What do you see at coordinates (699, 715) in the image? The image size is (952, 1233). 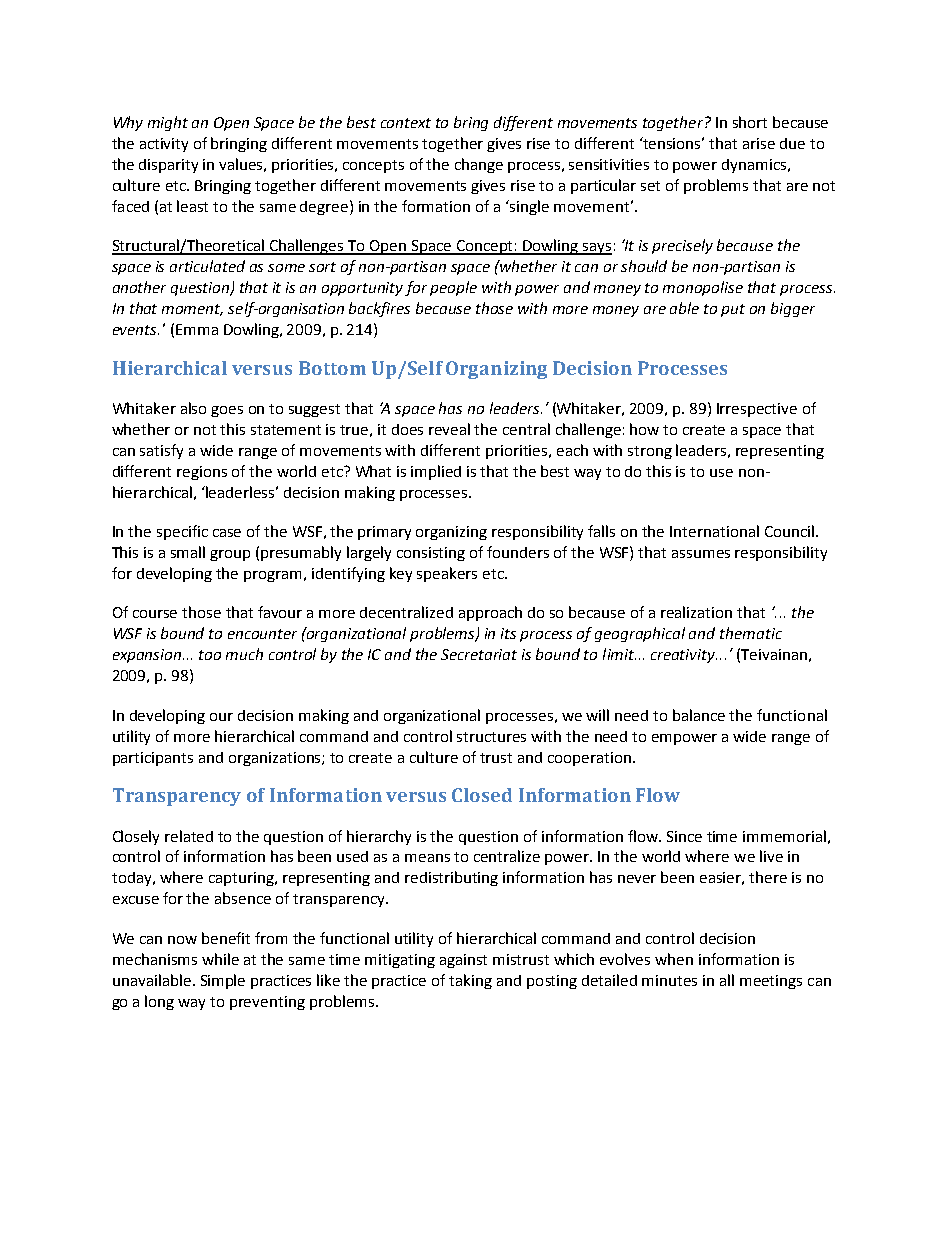 I see `balance` at bounding box center [699, 715].
